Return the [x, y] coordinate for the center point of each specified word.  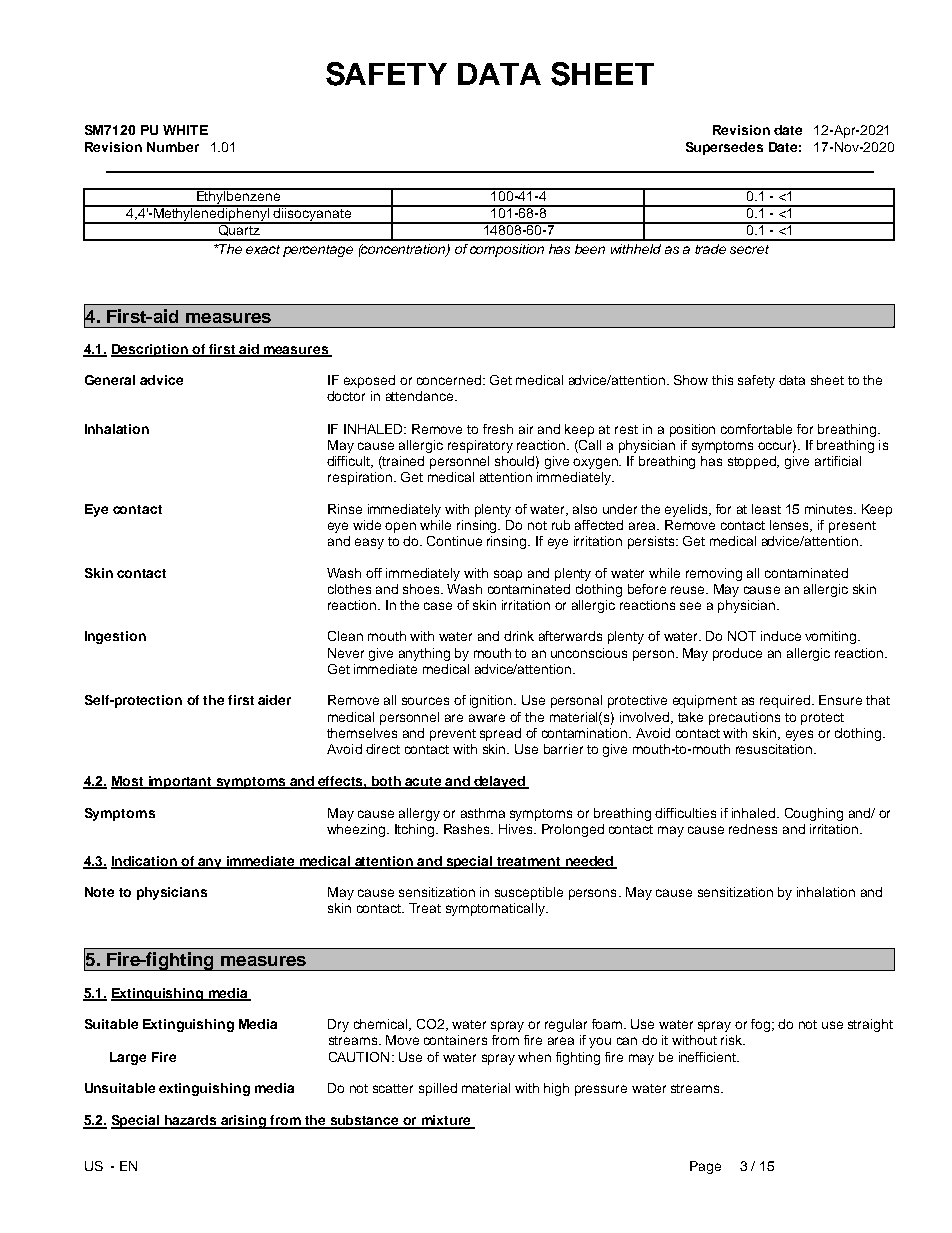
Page [705, 1167]
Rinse [345, 509]
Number [173, 147]
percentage [318, 251]
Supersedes [724, 148]
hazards [190, 1121]
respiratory [480, 446]
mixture [446, 1121]
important [180, 782]
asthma [483, 813]
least [766, 509]
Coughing [814, 814]
